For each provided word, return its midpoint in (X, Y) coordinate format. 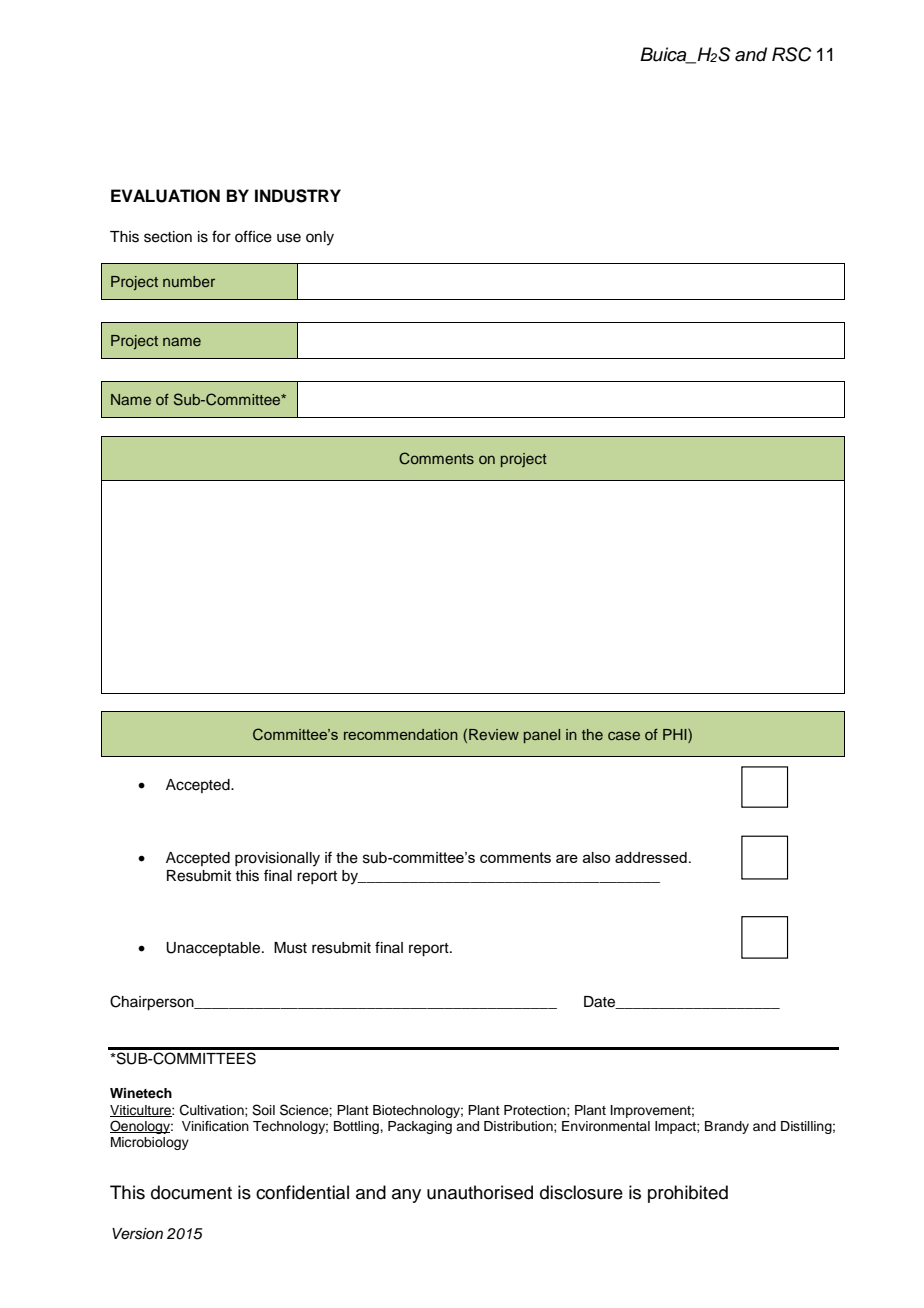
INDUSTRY (298, 196)
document (191, 1192)
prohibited (688, 1194)
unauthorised (480, 1192)
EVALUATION (165, 196)
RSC (791, 54)
